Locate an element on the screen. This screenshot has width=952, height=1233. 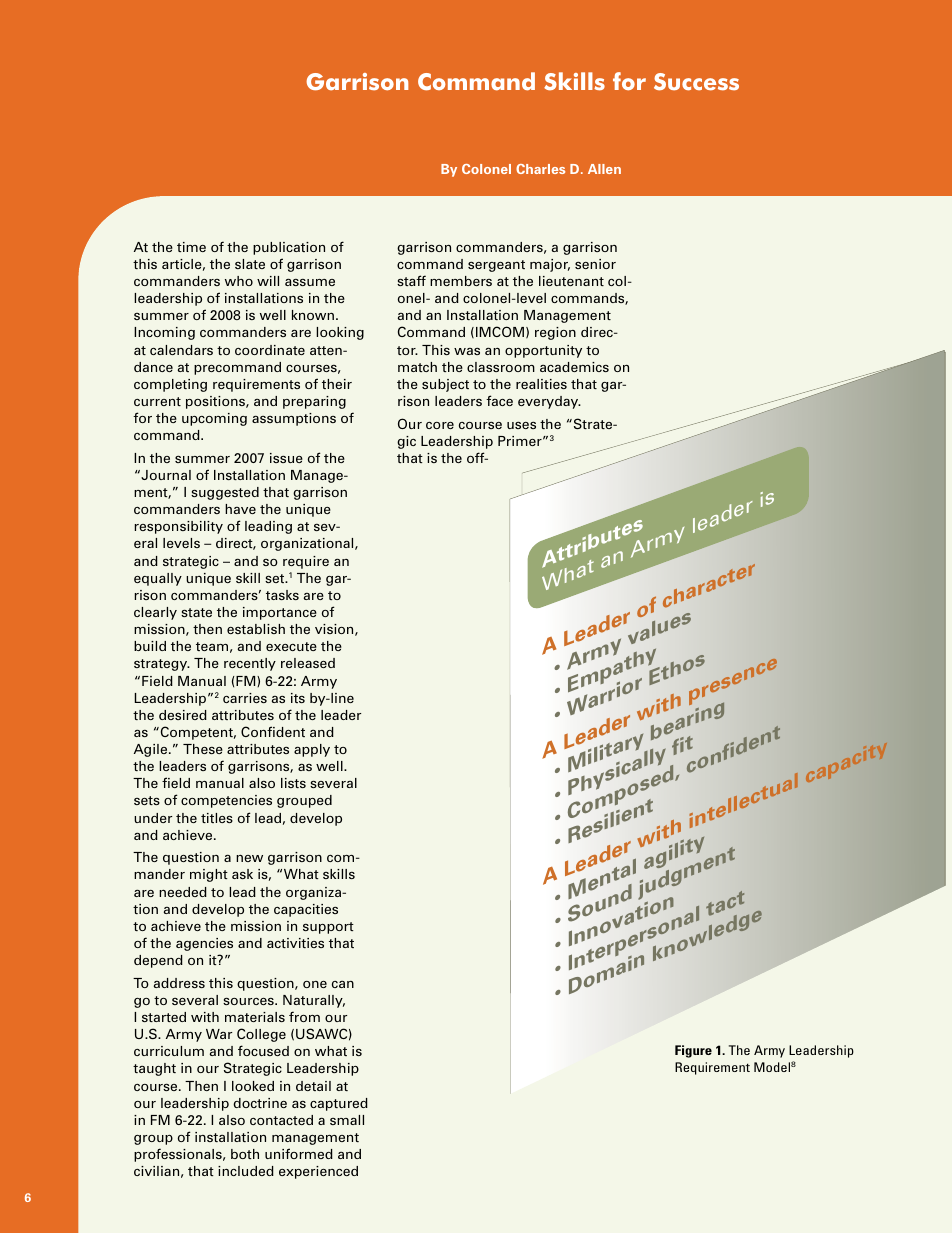
time is located at coordinates (191, 247).
